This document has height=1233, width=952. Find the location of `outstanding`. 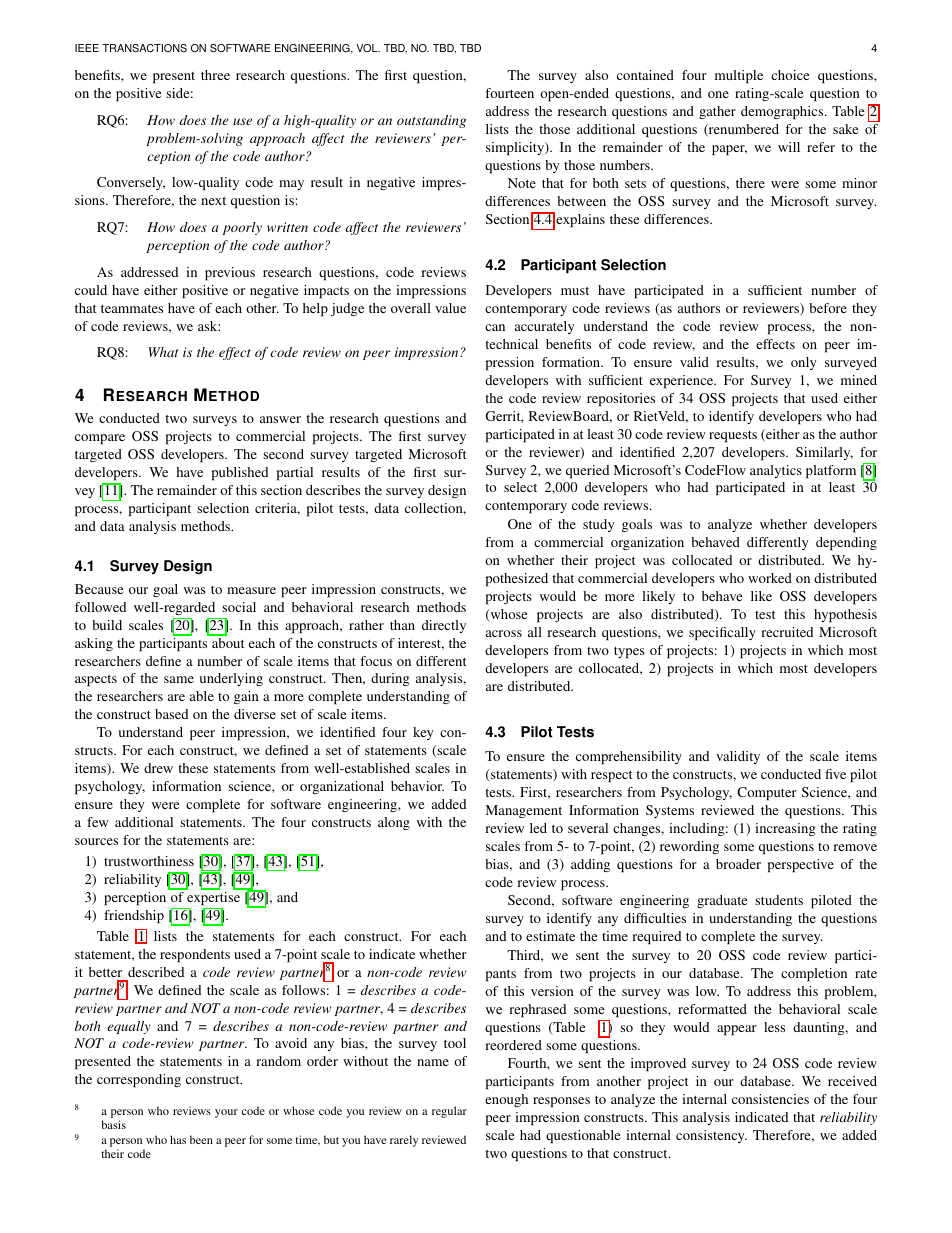

outstanding is located at coordinates (431, 121).
